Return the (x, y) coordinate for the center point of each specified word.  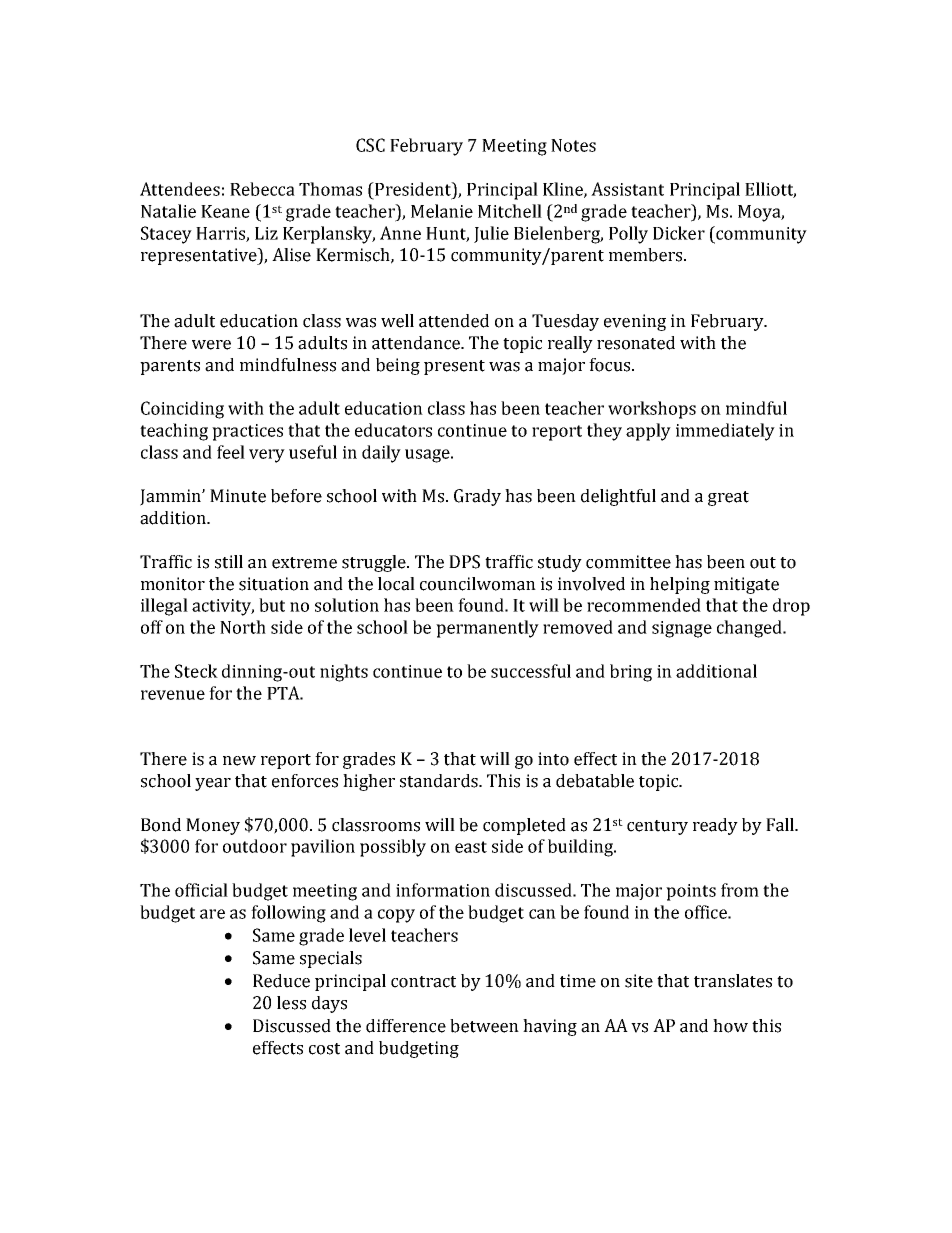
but (272, 605)
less (291, 1003)
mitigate (746, 585)
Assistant (627, 189)
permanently (487, 629)
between (484, 1026)
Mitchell (510, 211)
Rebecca (262, 189)
